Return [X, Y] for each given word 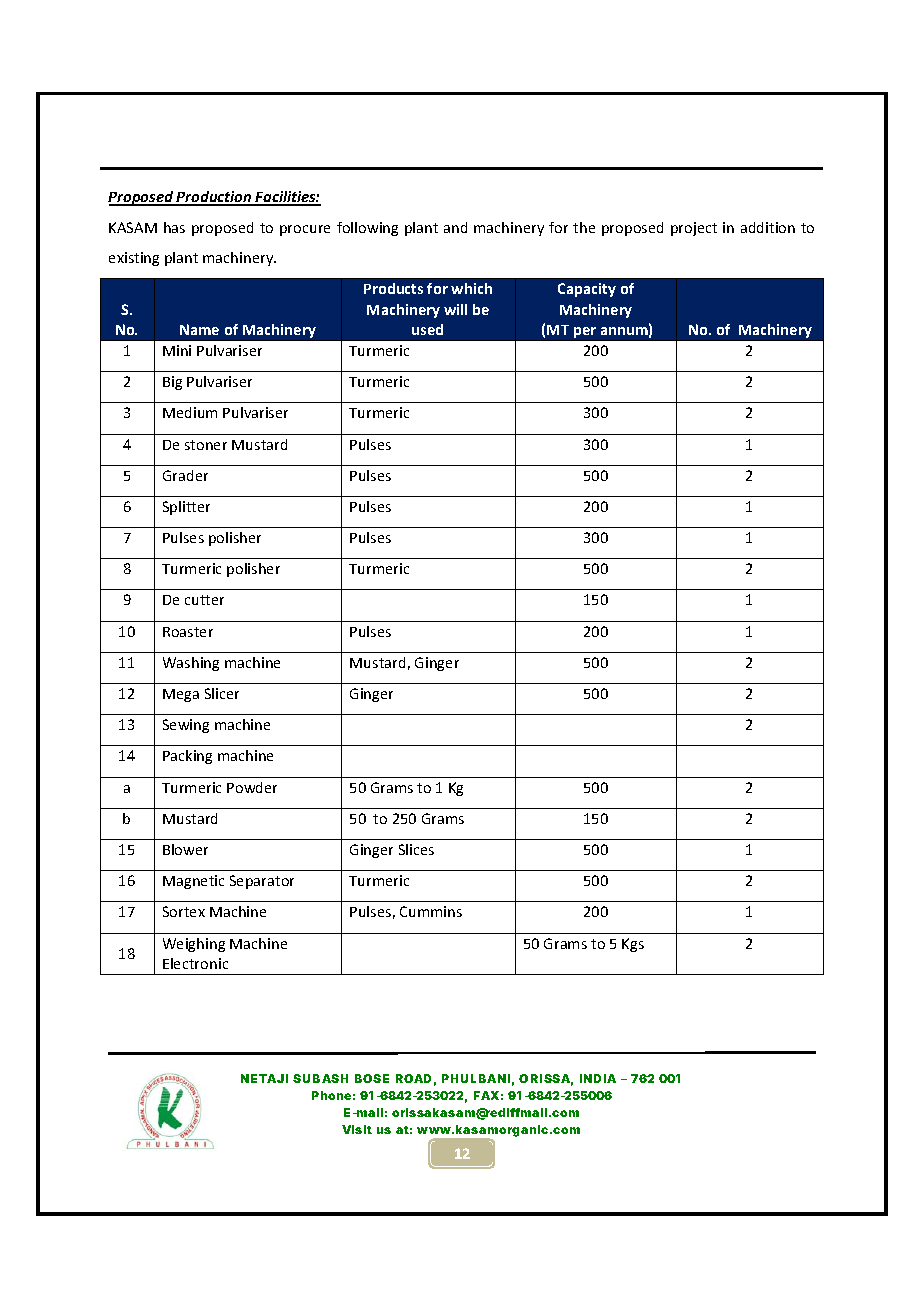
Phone [331, 1095]
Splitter [186, 508]
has [174, 227]
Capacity [587, 290]
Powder [252, 787]
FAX [486, 1095]
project [694, 229]
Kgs [633, 945]
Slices [416, 849]
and [455, 227]
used [427, 329]
